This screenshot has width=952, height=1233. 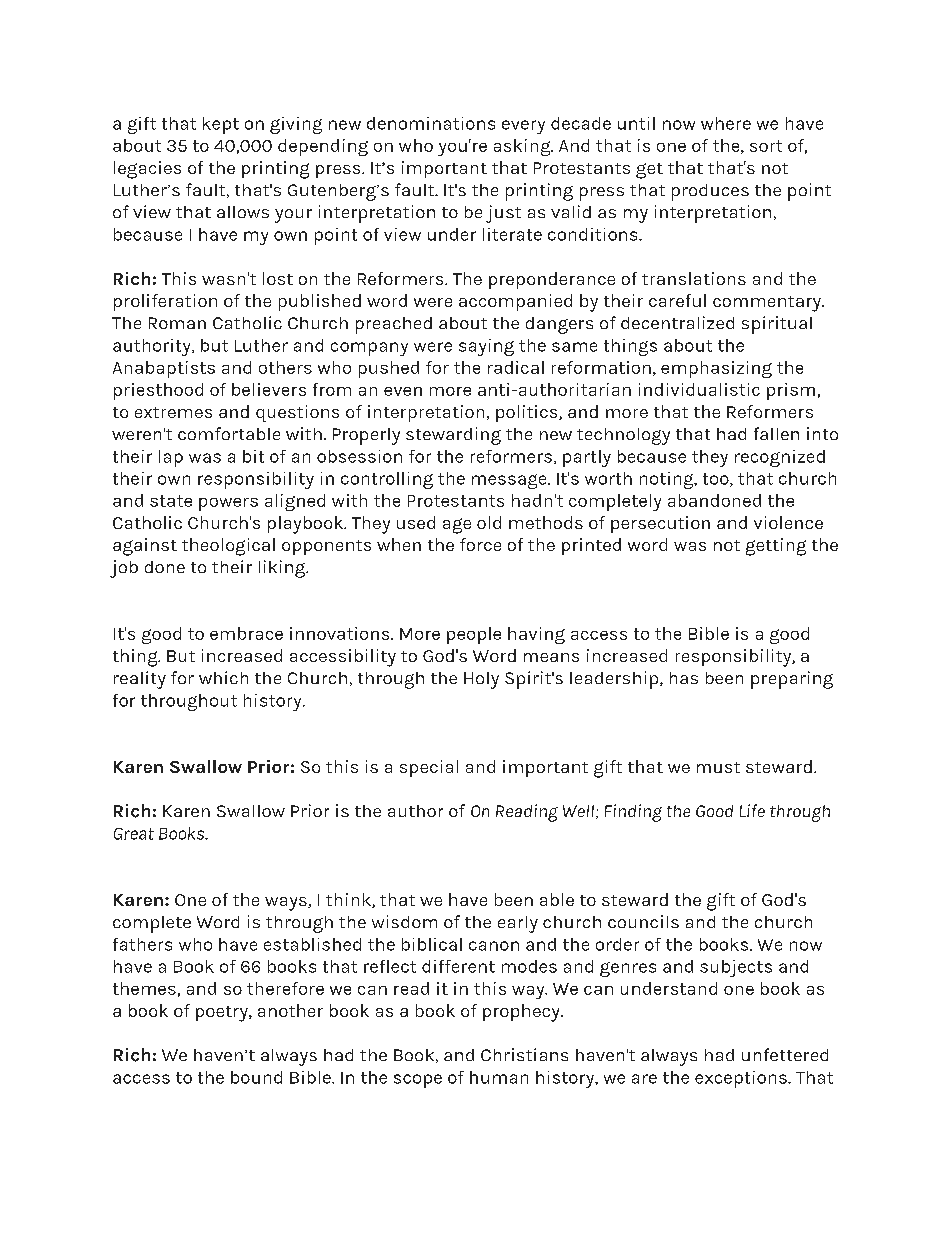 I want to click on asking, so click(x=523, y=147).
